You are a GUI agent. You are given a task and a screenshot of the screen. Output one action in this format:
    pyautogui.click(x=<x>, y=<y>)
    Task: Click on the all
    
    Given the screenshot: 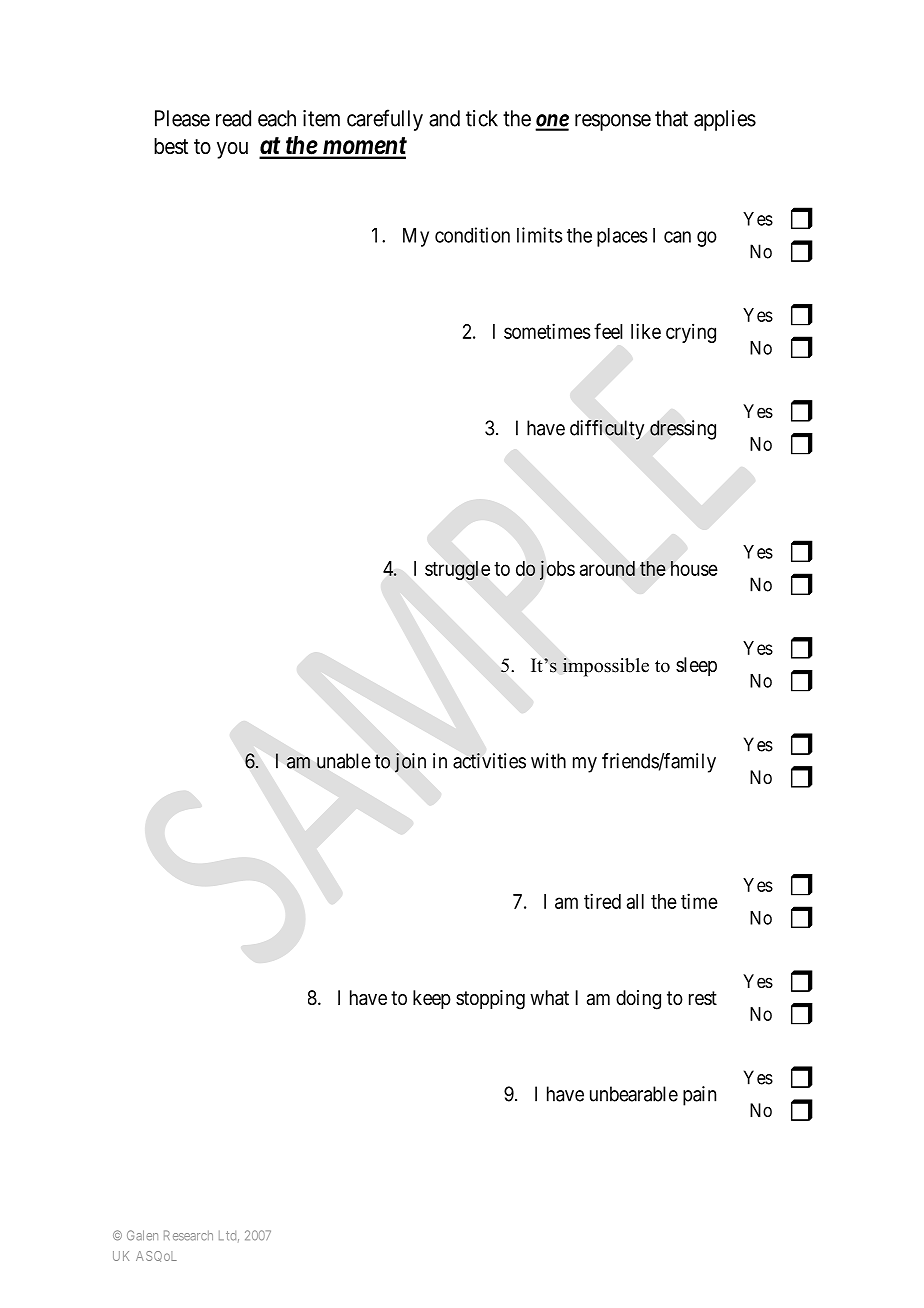 What is the action you would take?
    pyautogui.click(x=635, y=901)
